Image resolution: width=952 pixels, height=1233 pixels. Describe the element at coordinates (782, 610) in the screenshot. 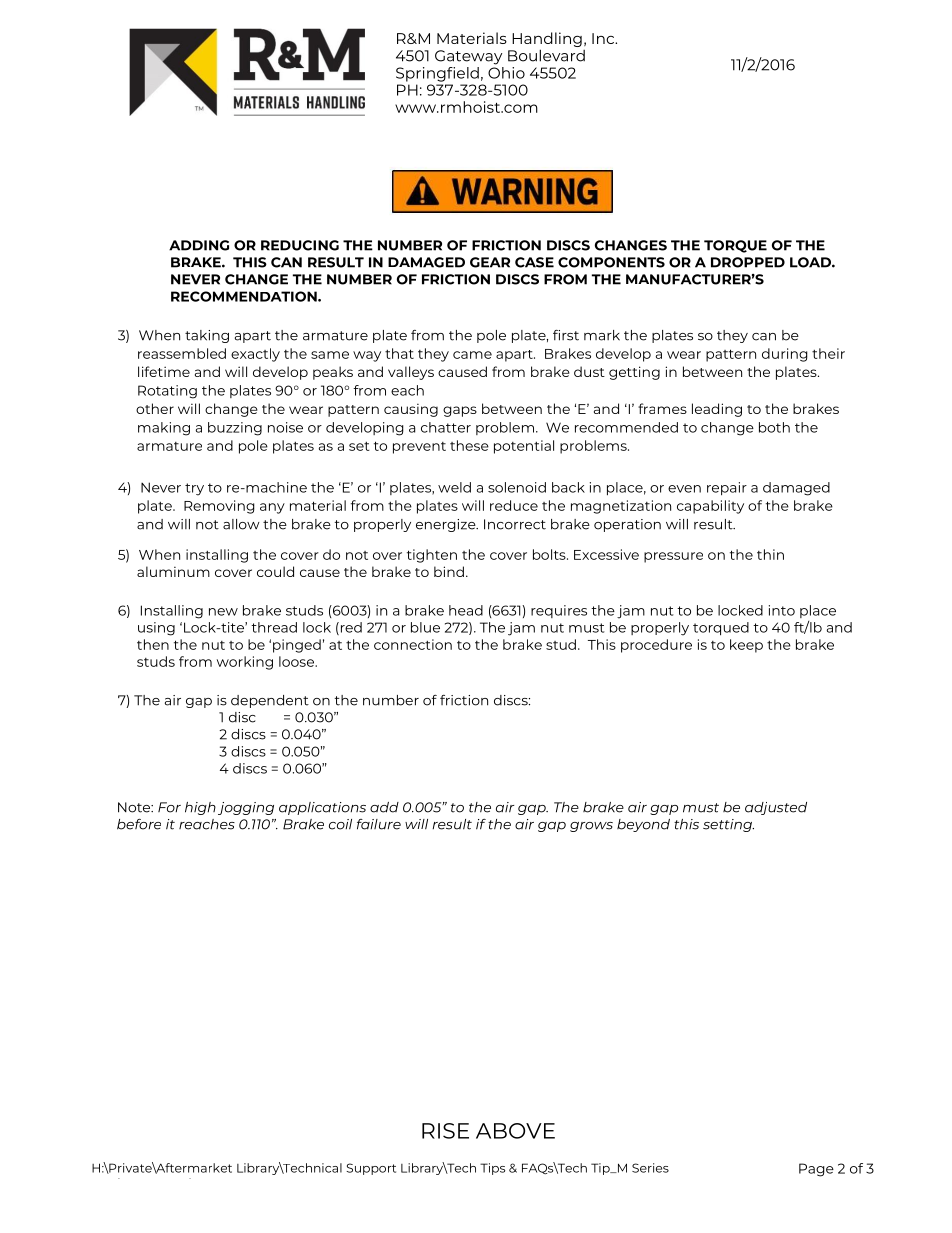

I see `into` at that location.
